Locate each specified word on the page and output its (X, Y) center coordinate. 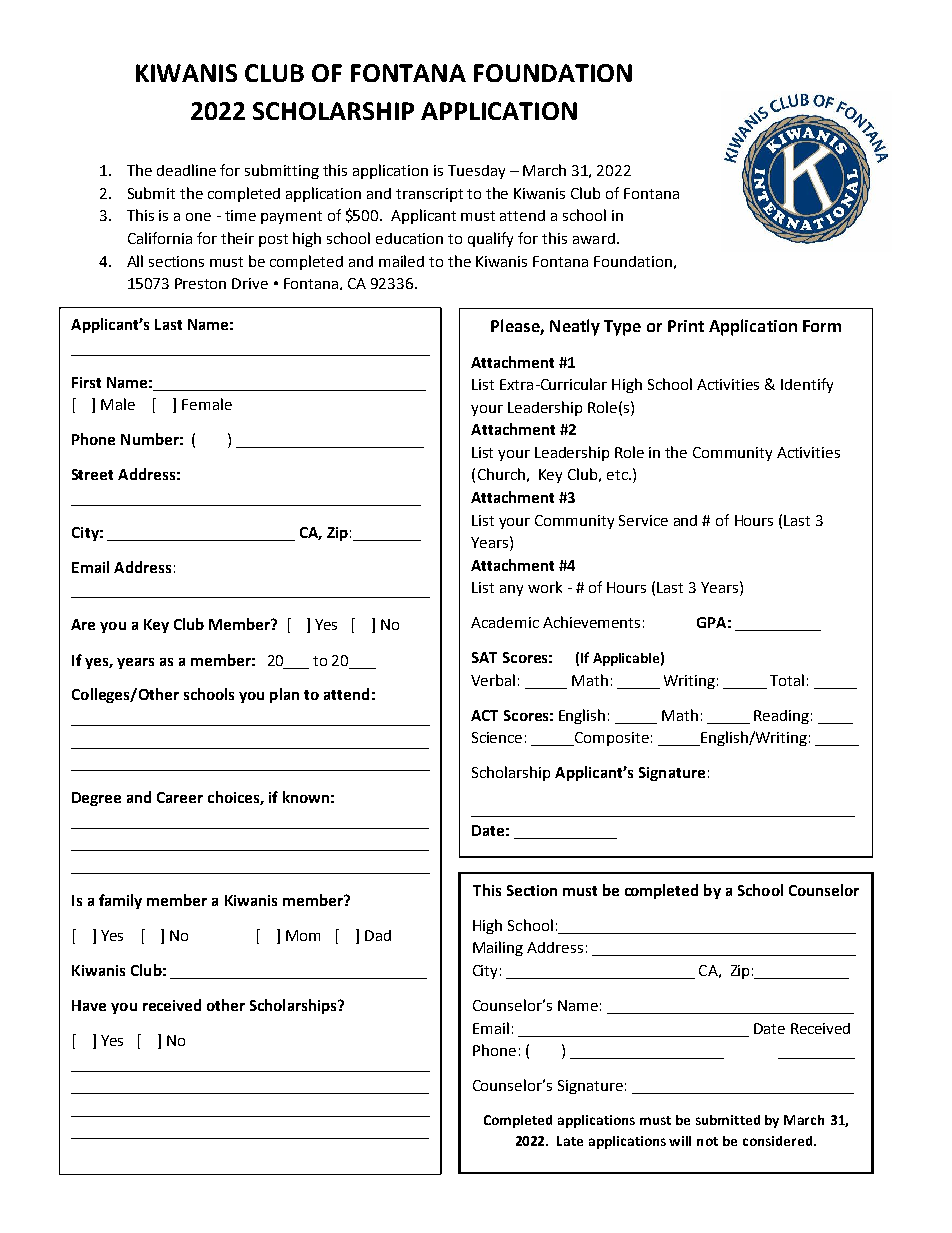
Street (92, 474)
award (594, 238)
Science (497, 737)
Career (180, 797)
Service (643, 520)
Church (501, 474)
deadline (186, 170)
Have (89, 1005)
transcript (429, 195)
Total (787, 680)
